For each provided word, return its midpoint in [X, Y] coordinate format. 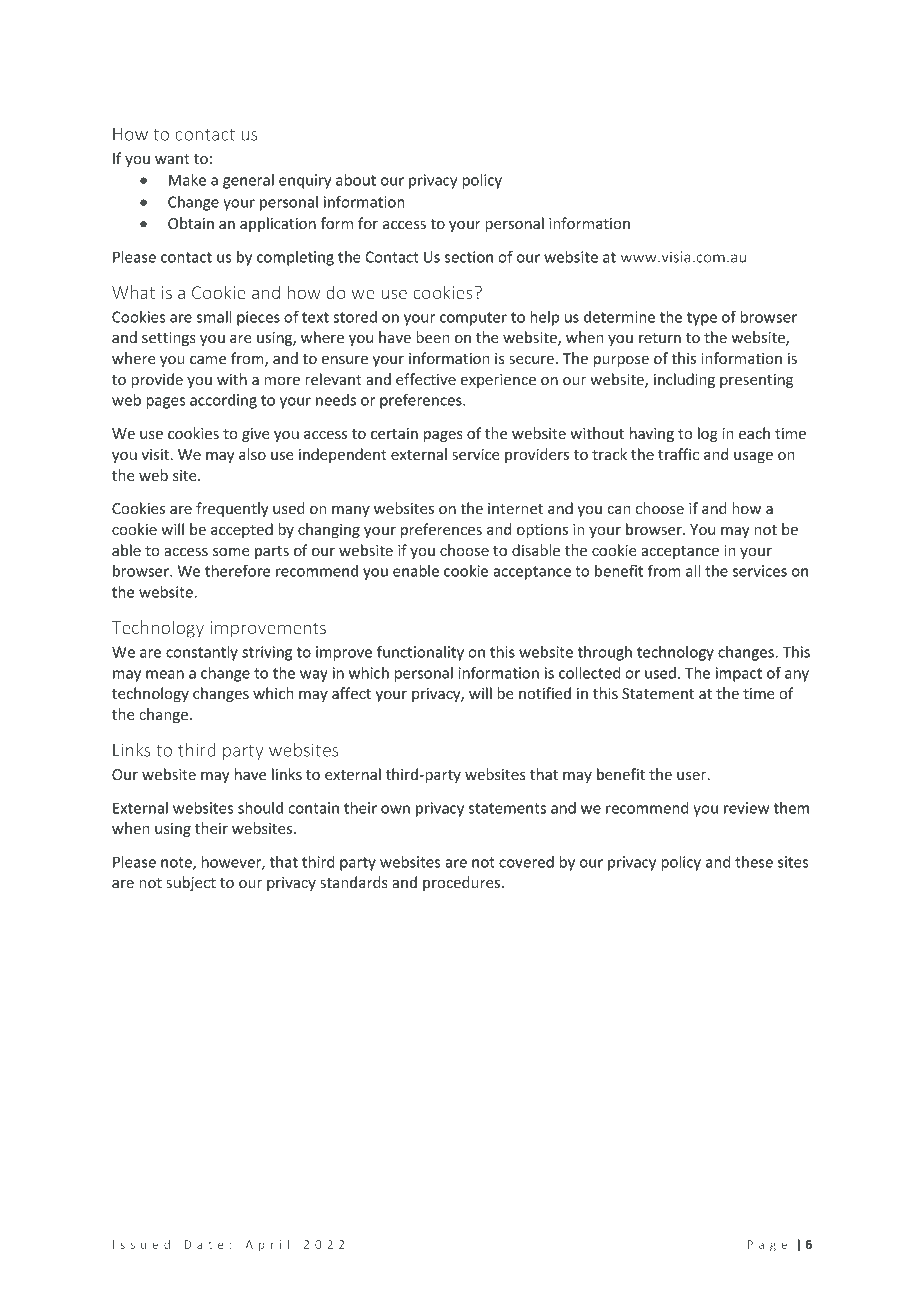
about [356, 180]
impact [739, 674]
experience [498, 381]
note [177, 863]
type [702, 319]
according [223, 401]
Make [187, 180]
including [684, 380]
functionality [420, 653]
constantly [202, 653]
